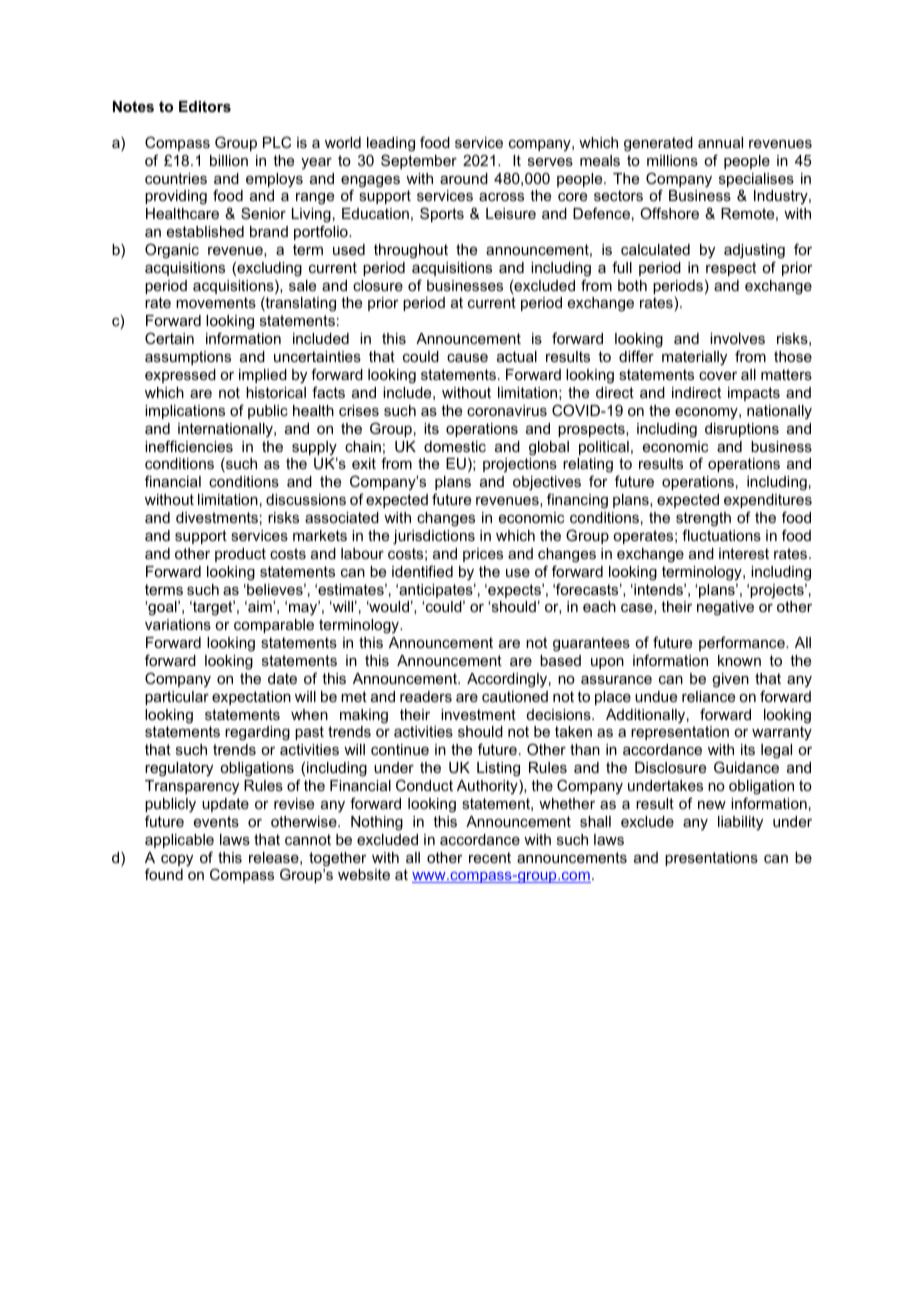 The width and height of the image is (924, 1308). Describe the element at coordinates (711, 859) in the image. I see `presentations` at that location.
